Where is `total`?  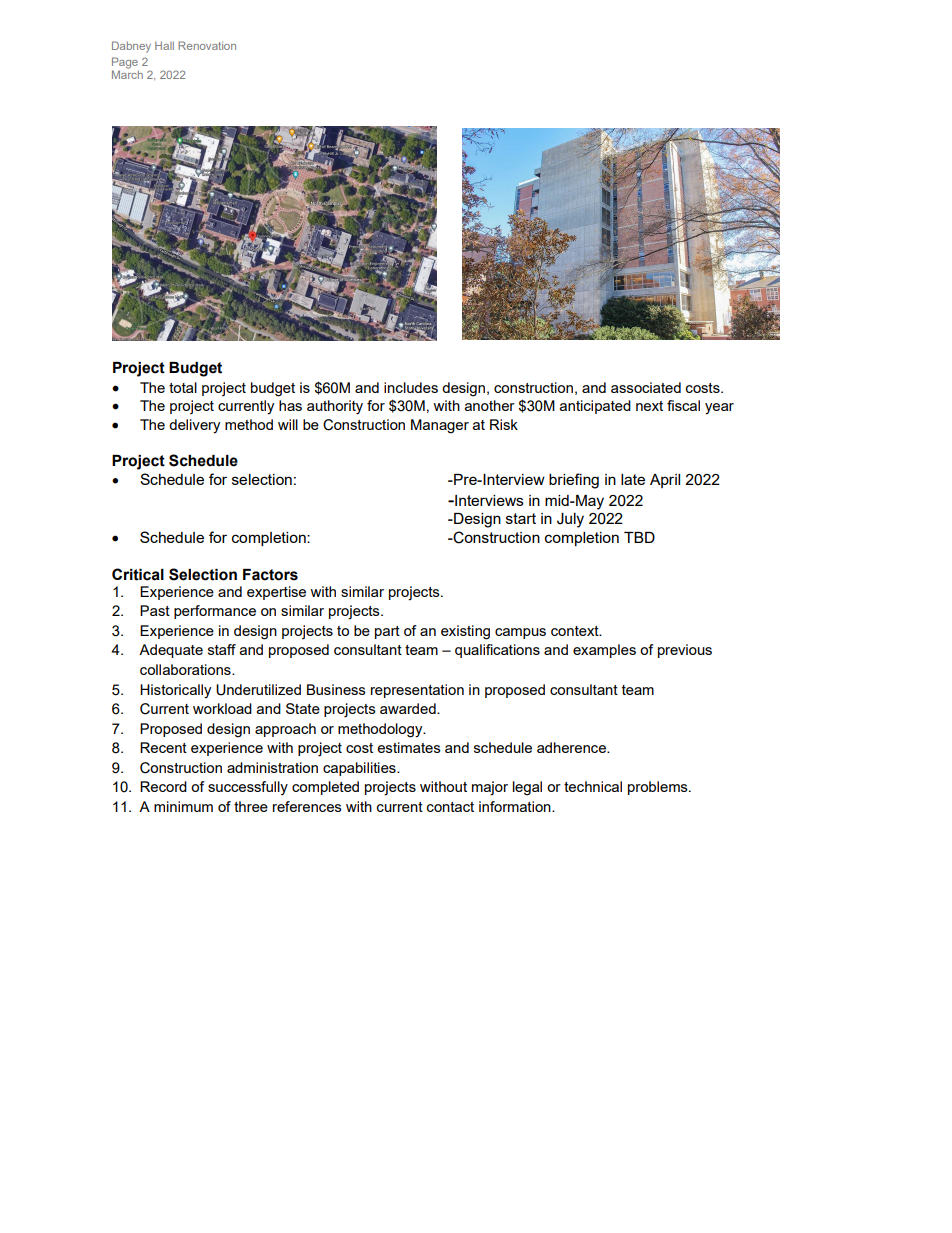 total is located at coordinates (183, 387).
